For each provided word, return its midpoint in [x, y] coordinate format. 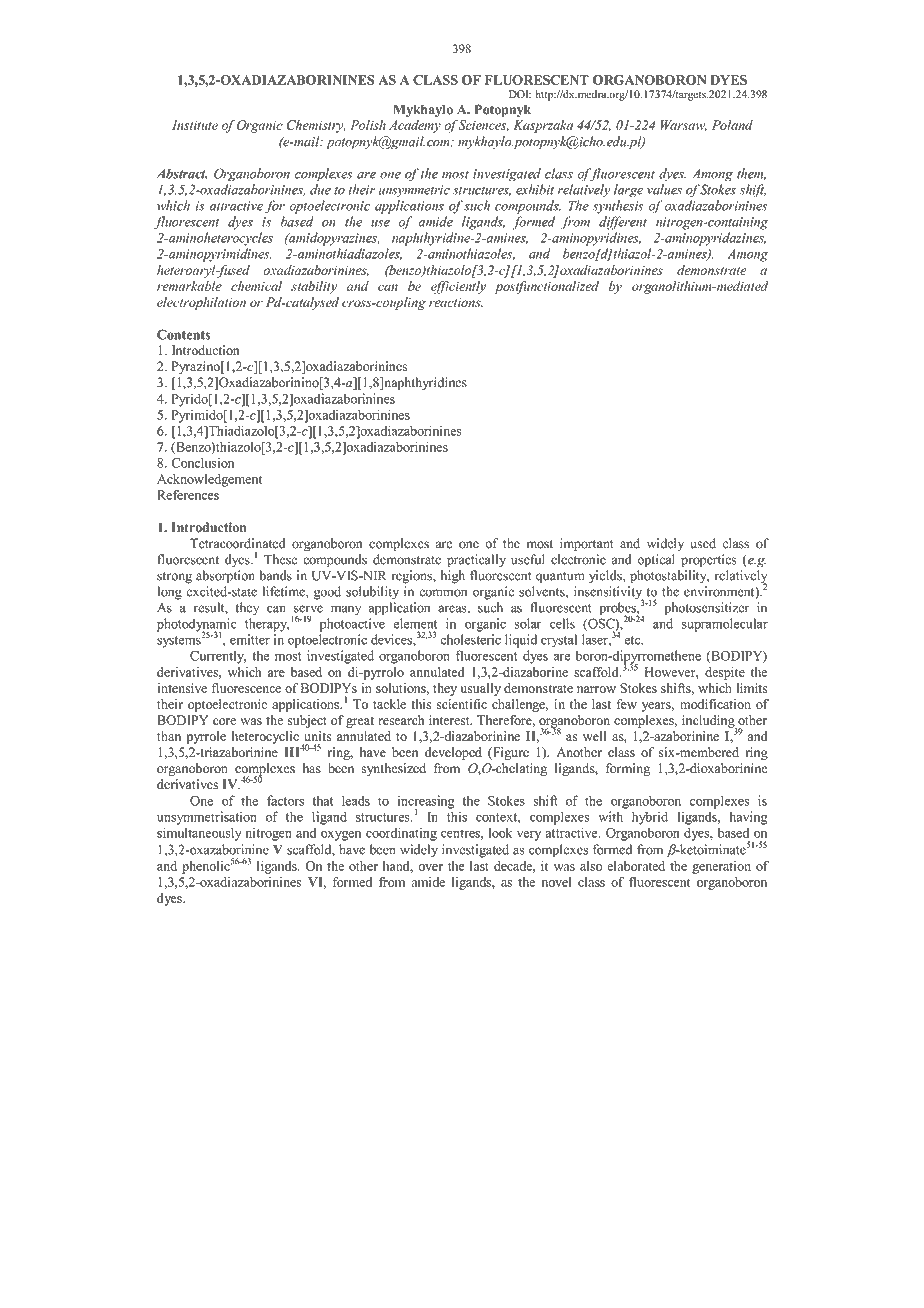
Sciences [483, 125]
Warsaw [684, 126]
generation [721, 867]
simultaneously [199, 834]
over [430, 867]
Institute [195, 125]
